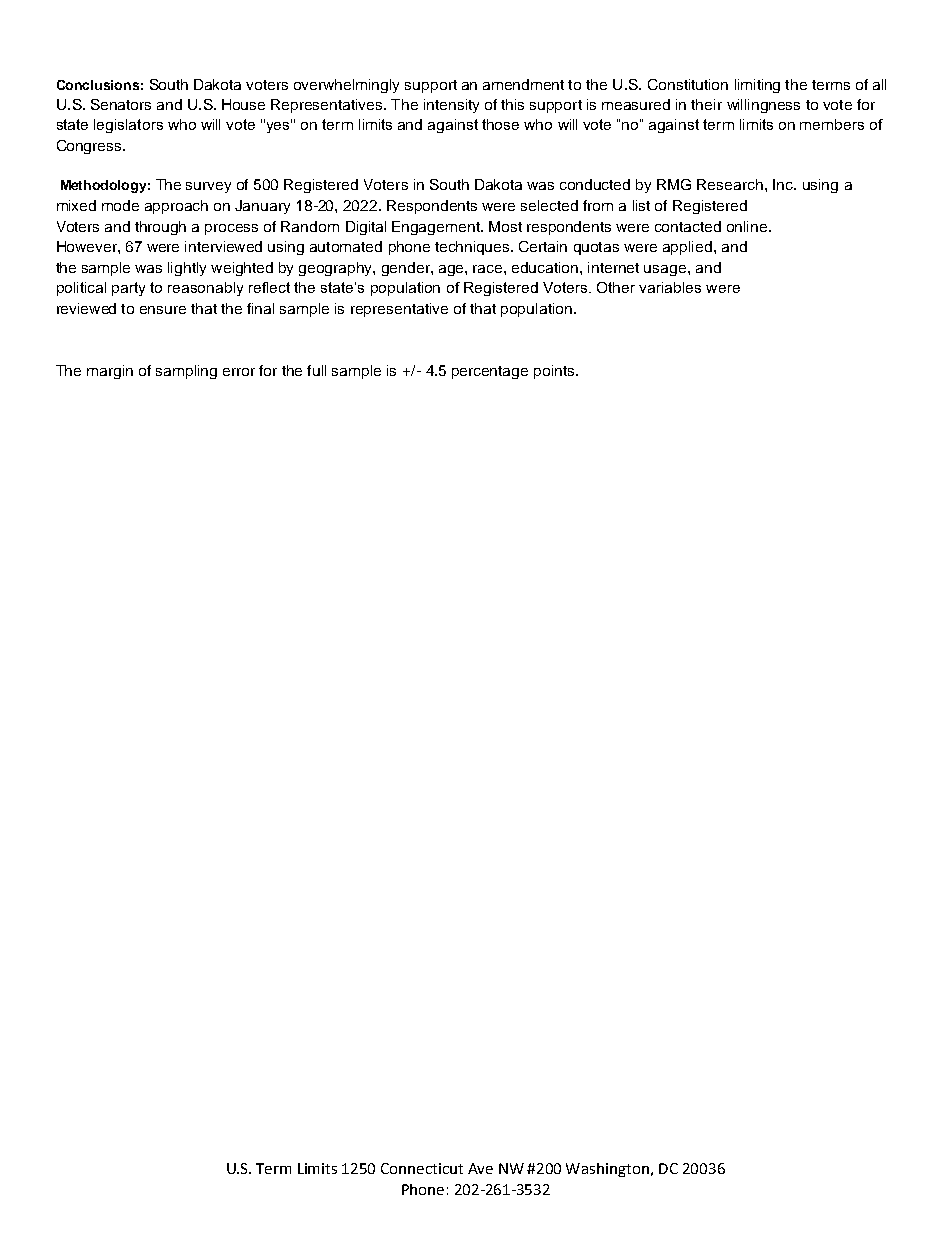 The height and width of the image is (1233, 952). I want to click on members, so click(832, 124).
